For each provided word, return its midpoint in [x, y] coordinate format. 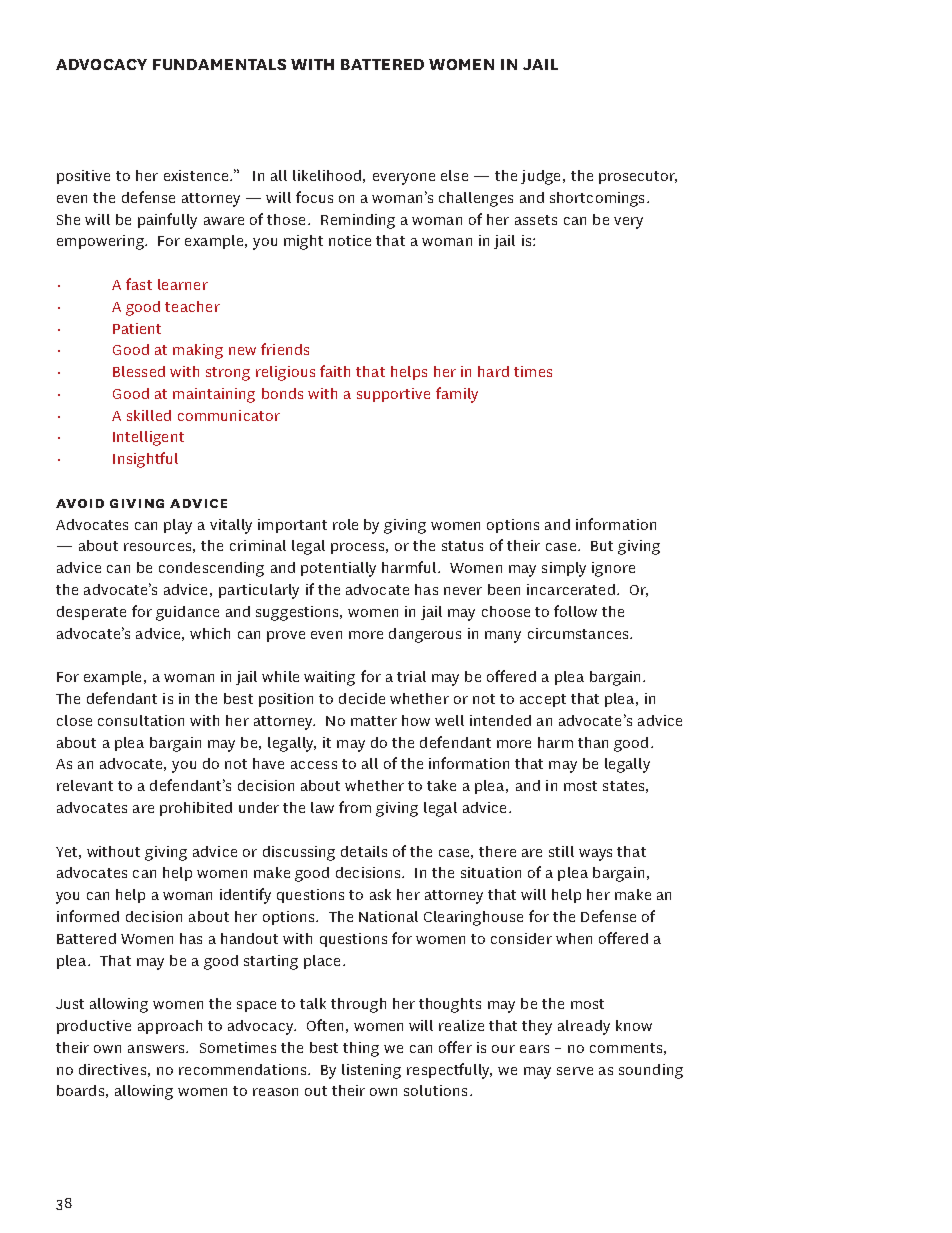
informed [88, 916]
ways [595, 855]
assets [536, 220]
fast [139, 284]
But [602, 546]
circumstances [579, 633]
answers [157, 1049]
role [345, 524]
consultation [141, 720]
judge [540, 177]
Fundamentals [219, 64]
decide [362, 698]
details [364, 851]
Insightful [145, 460]
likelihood [327, 175]
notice [350, 240]
